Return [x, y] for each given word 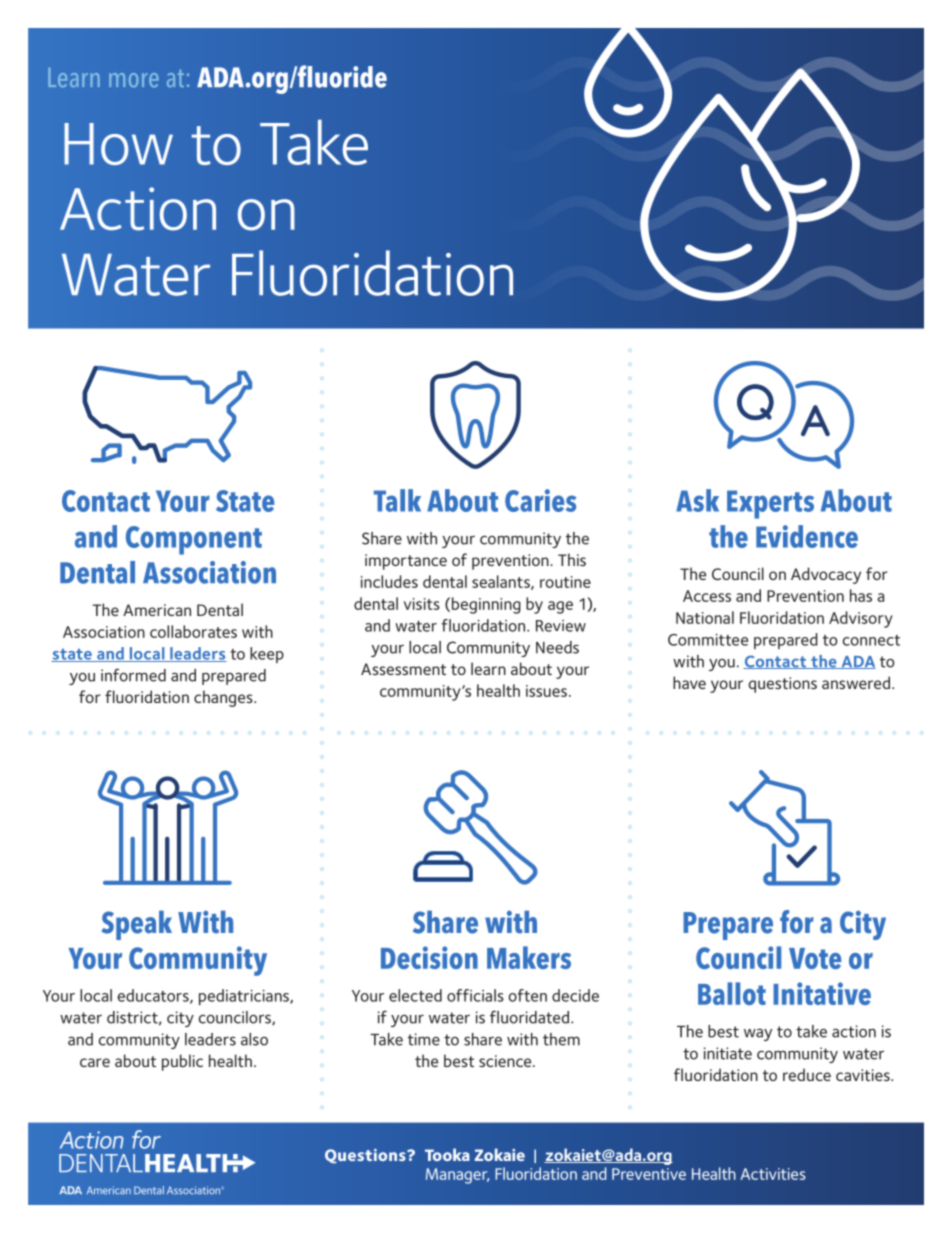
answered [857, 682]
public [182, 1062]
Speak [137, 925]
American [157, 610]
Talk [397, 500]
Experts [770, 504]
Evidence [807, 536]
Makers [529, 957]
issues [546, 691]
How [118, 144]
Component [194, 540]
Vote [815, 958]
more [134, 80]
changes [224, 698]
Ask [697, 500]
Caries [540, 500]
